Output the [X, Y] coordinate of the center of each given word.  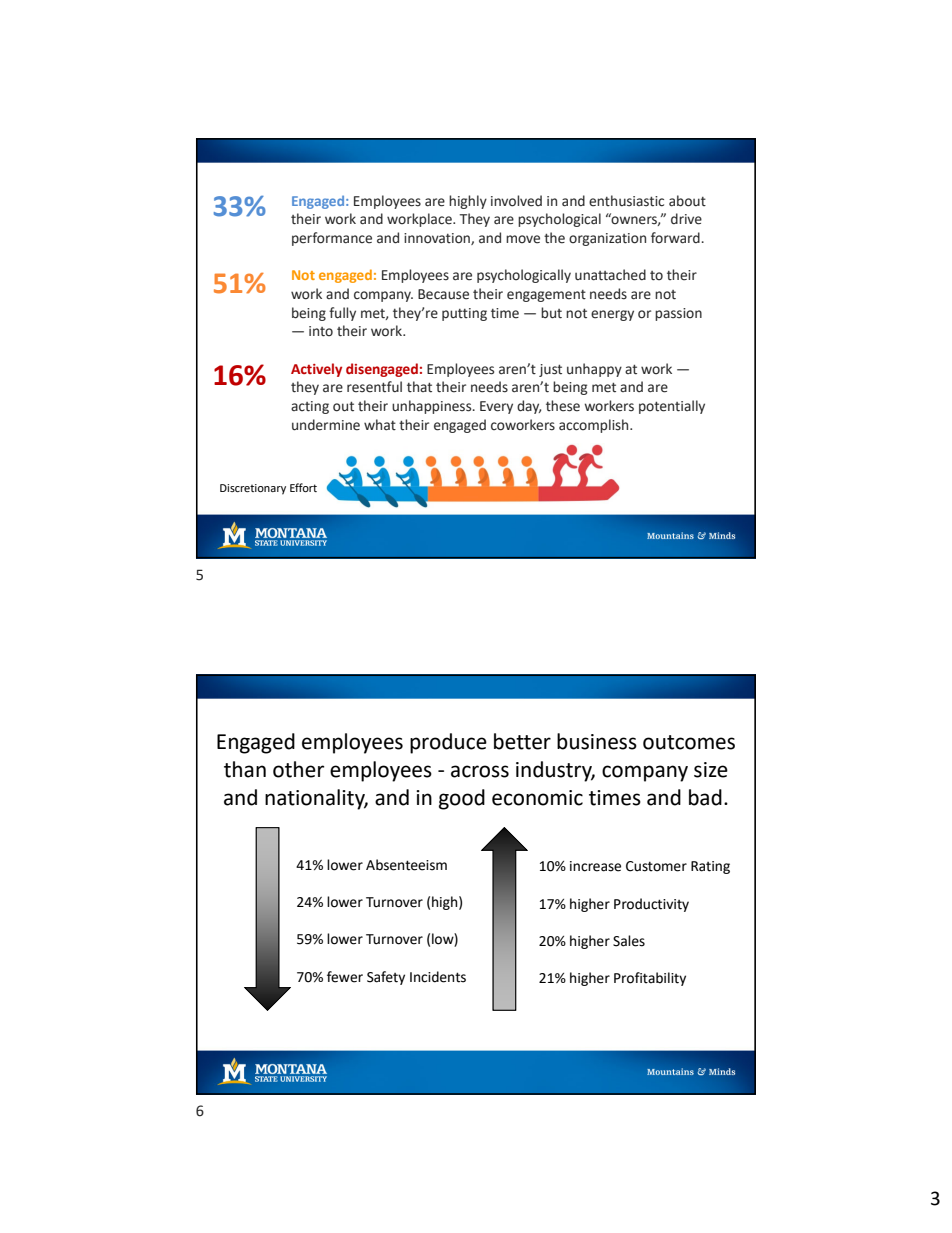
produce [448, 743]
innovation [438, 239]
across [480, 771]
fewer [345, 977]
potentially [672, 407]
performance [332, 239]
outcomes [689, 742]
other [298, 769]
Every [496, 407]
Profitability [650, 979]
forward [675, 238]
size [711, 770]
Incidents [438, 977]
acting [310, 407]
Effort [303, 487]
